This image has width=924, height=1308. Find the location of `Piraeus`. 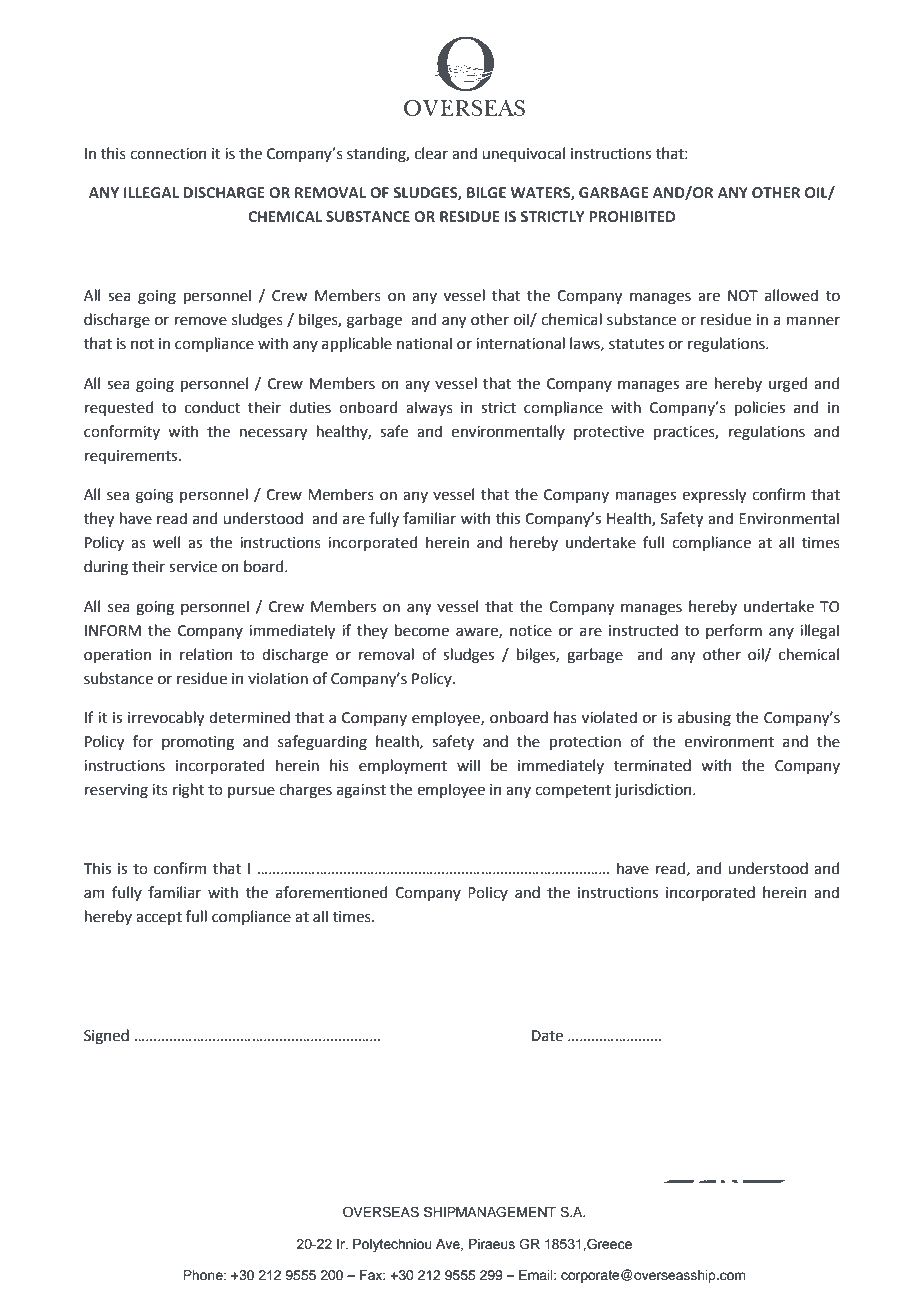

Piraeus is located at coordinates (492, 1244).
